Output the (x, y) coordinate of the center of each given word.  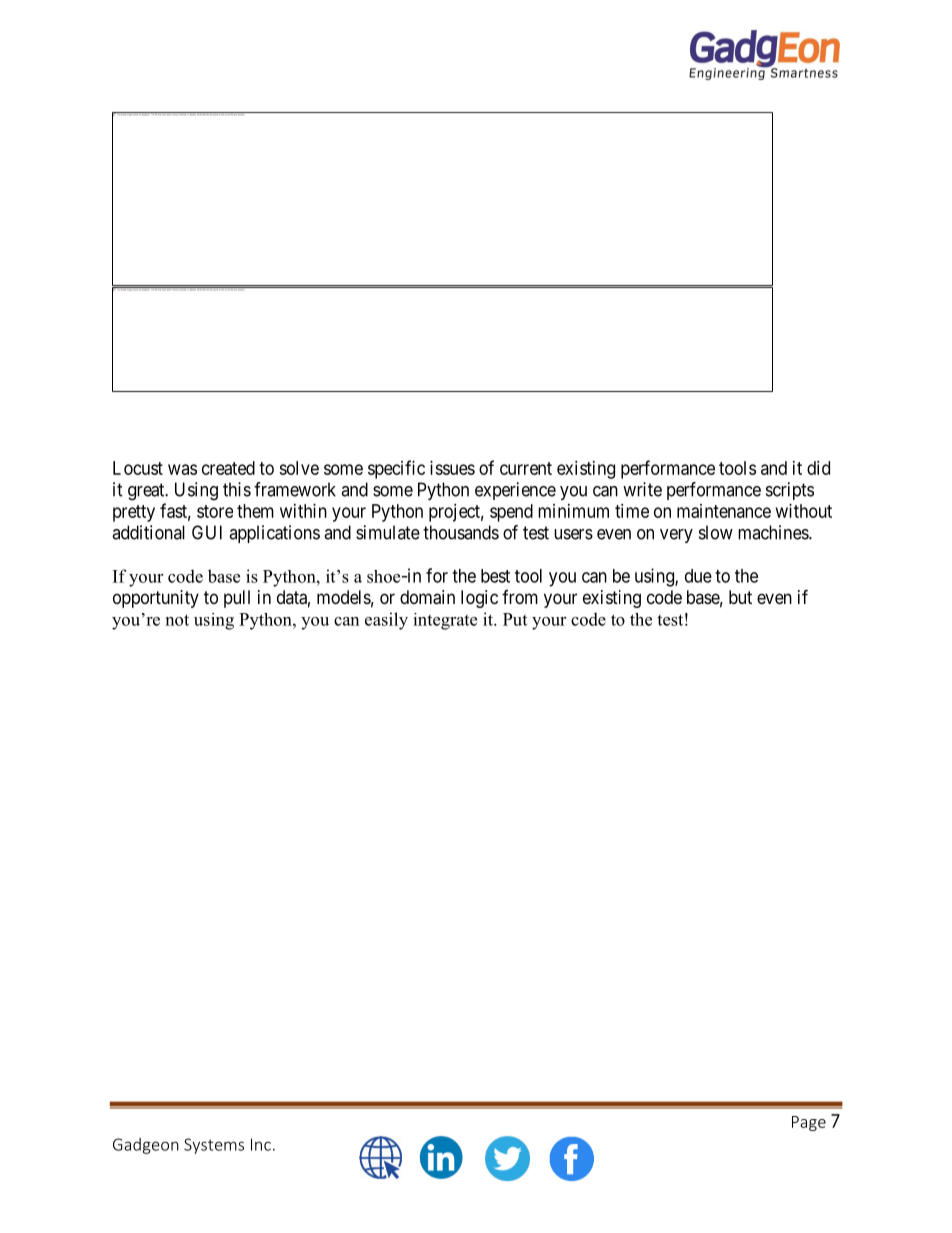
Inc (261, 1144)
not (177, 620)
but (740, 597)
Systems (214, 1146)
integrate (445, 621)
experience (515, 491)
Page (809, 1123)
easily (386, 621)
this (237, 489)
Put (515, 619)
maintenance (724, 511)
